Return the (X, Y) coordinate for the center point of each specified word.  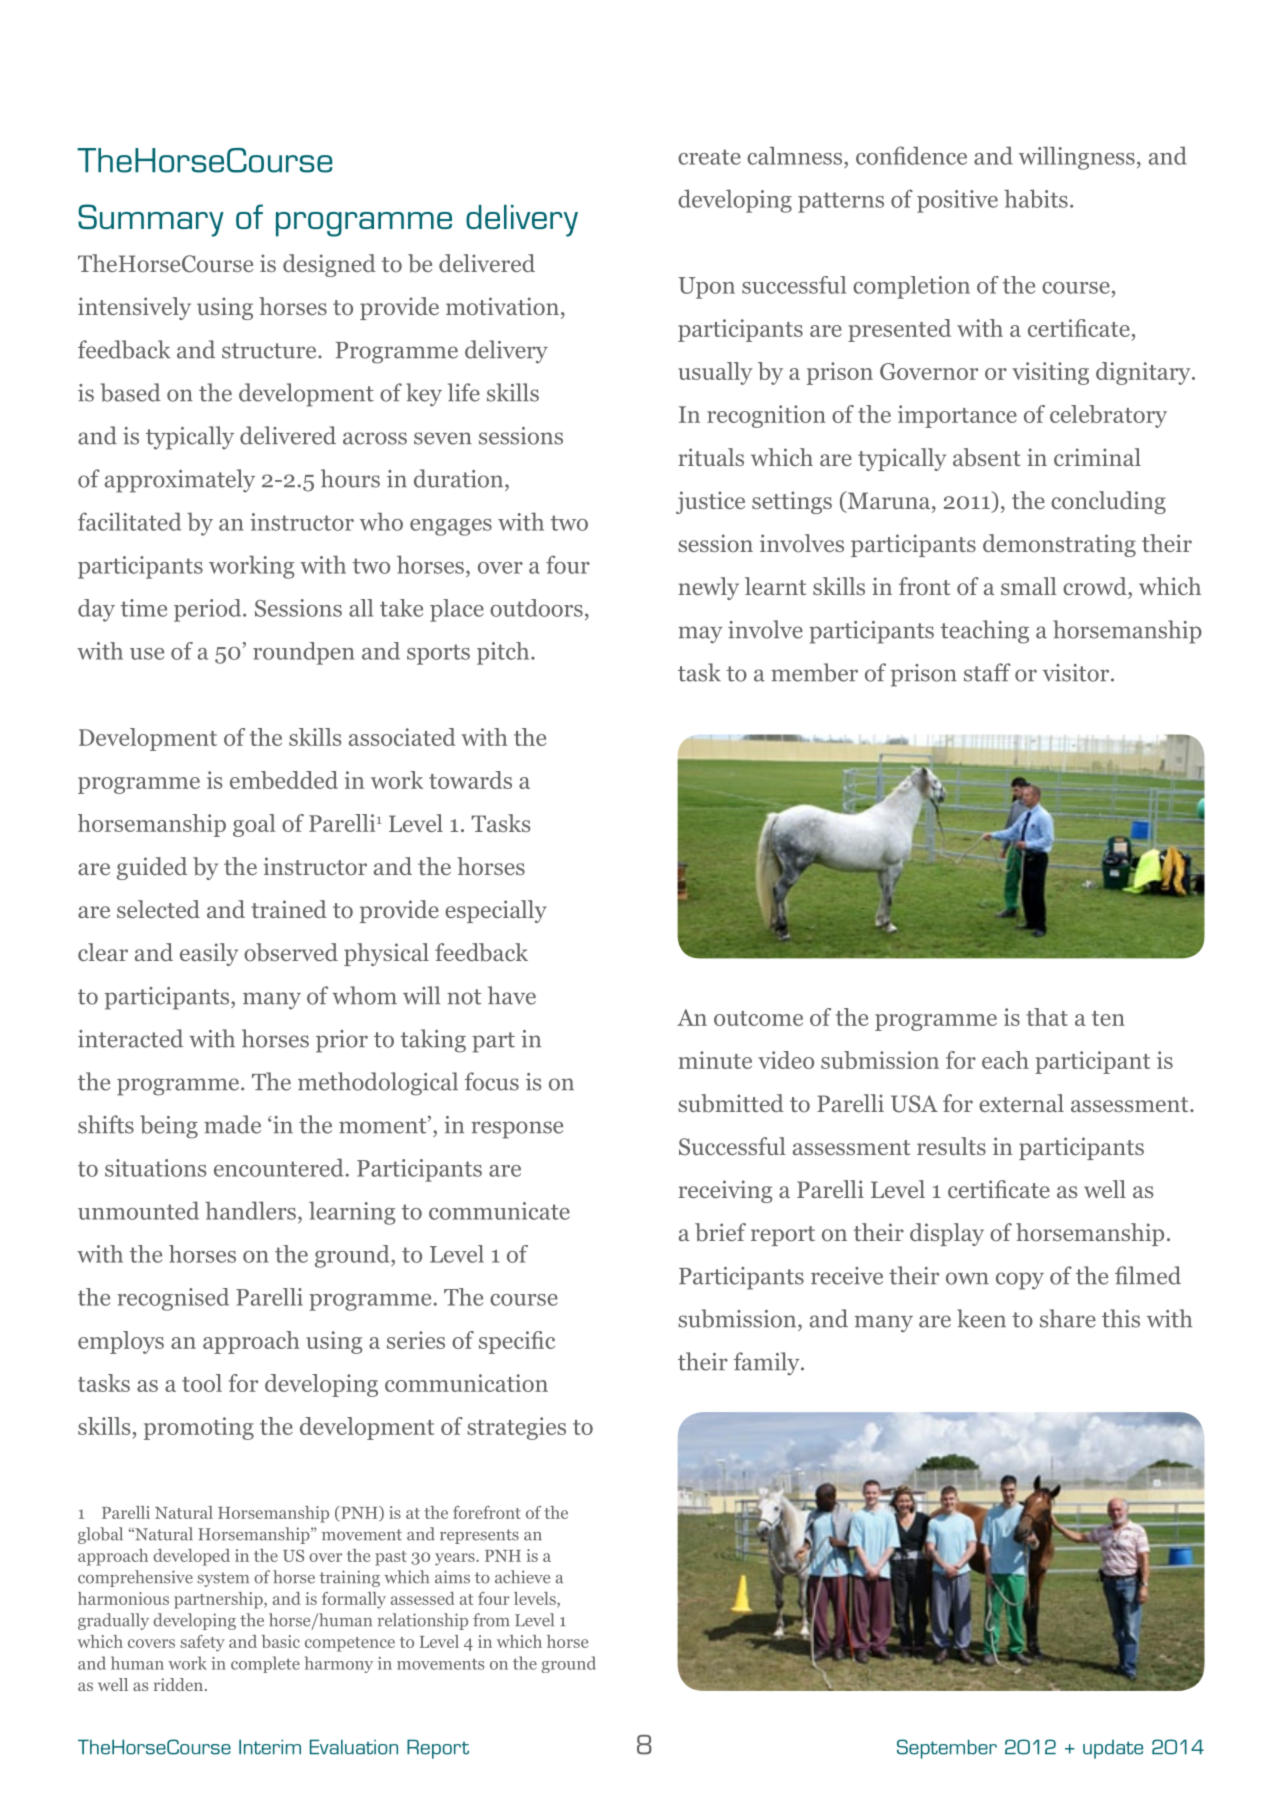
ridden (180, 1684)
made (232, 1124)
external (1021, 1103)
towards (470, 780)
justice (710, 502)
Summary (151, 220)
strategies (516, 1428)
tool (202, 1383)
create (709, 157)
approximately (180, 481)
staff (987, 672)
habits (1036, 198)
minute (715, 1060)
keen (981, 1318)
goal (254, 825)
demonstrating (1059, 545)
